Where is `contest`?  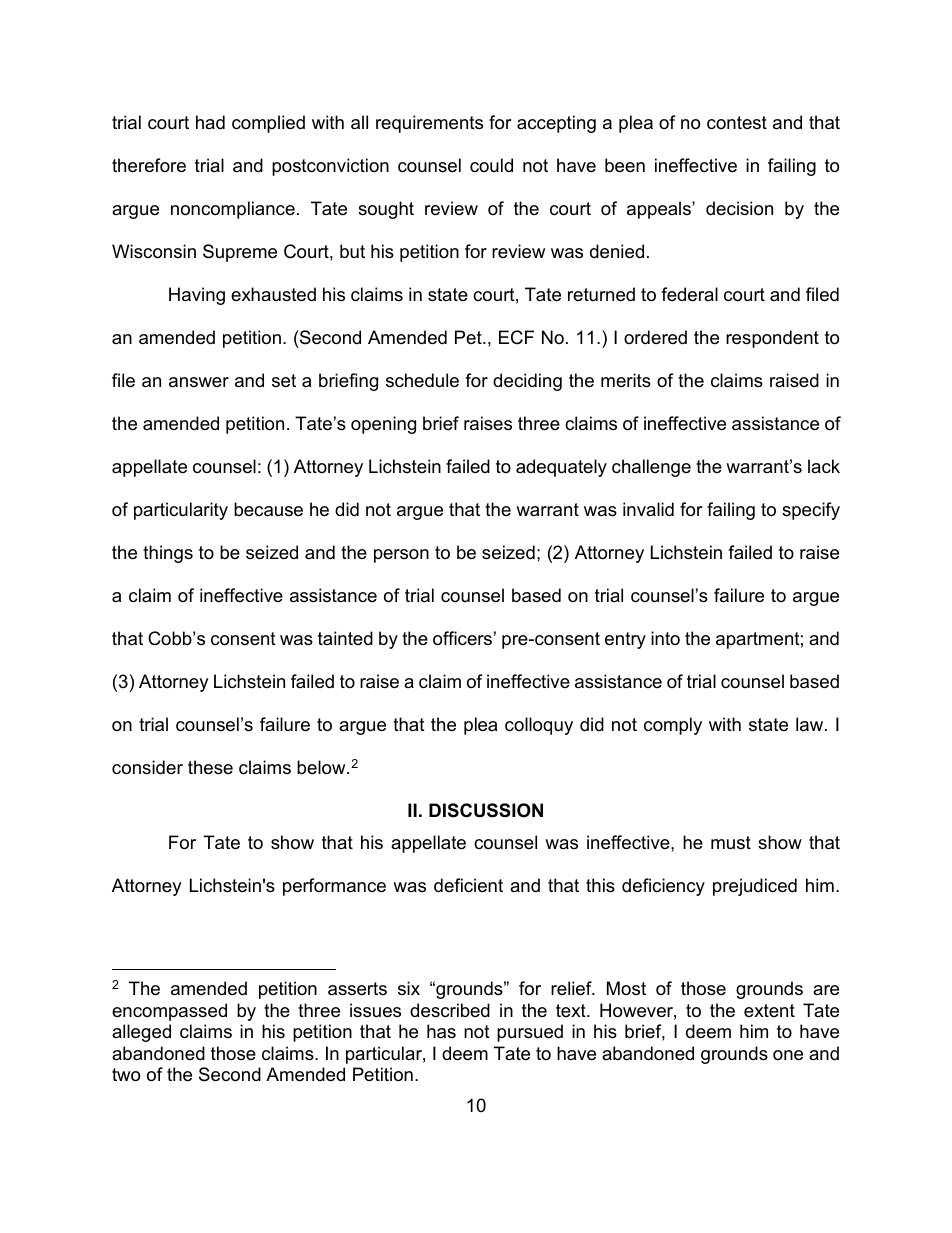
contest is located at coordinates (737, 123).
